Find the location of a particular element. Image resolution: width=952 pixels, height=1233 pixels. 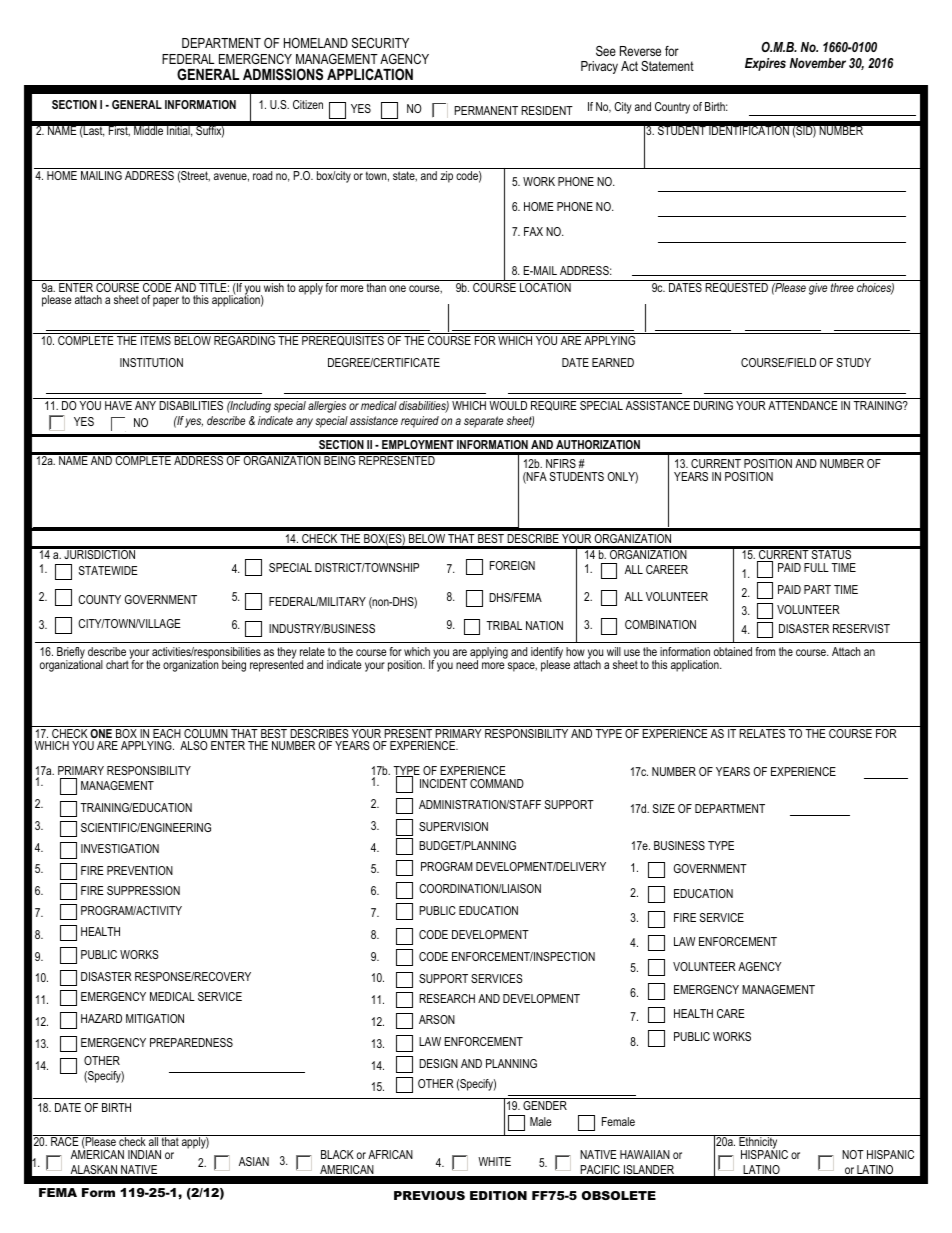

HAVE is located at coordinates (118, 405).
